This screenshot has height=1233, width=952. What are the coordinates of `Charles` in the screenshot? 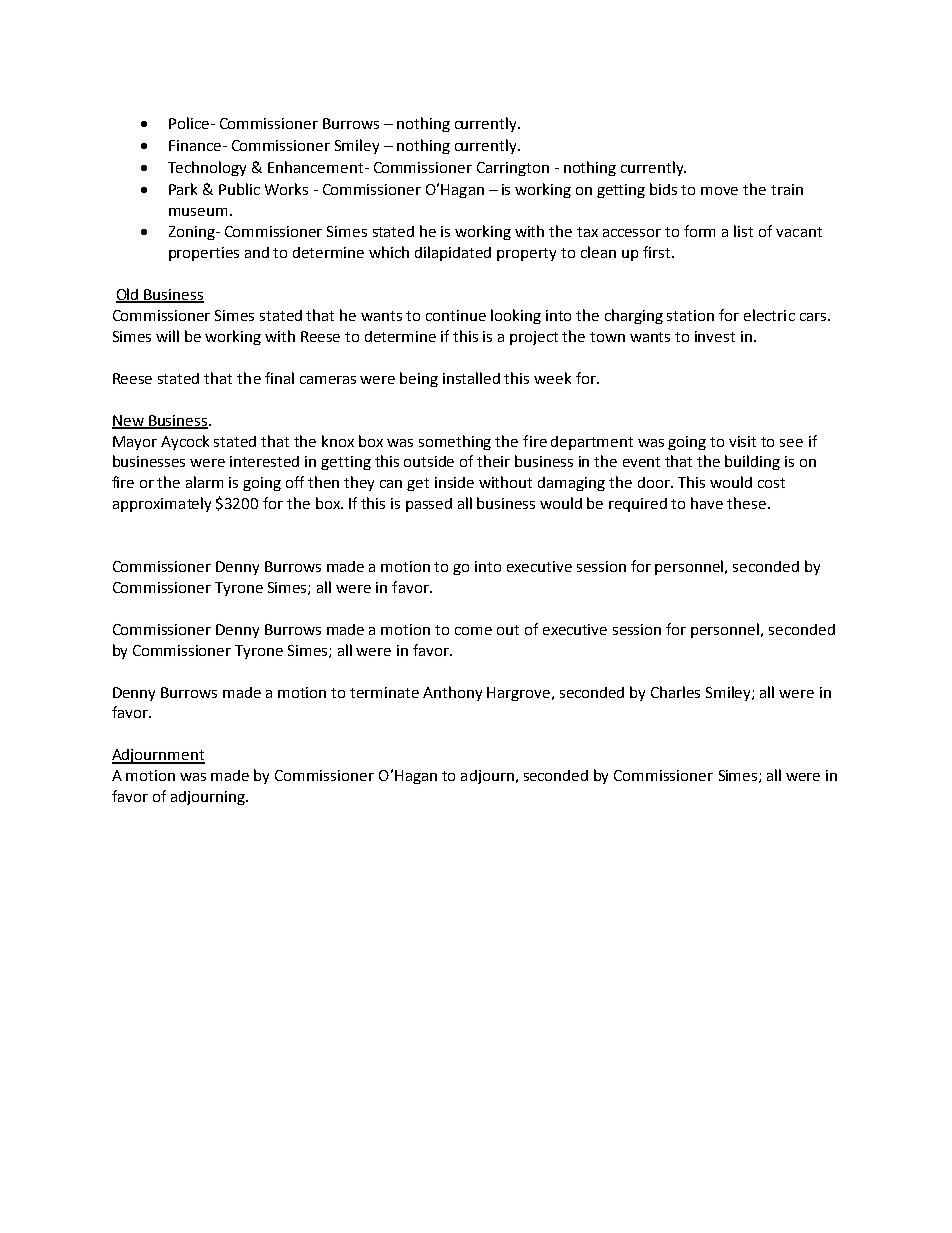 It's located at (675, 692).
